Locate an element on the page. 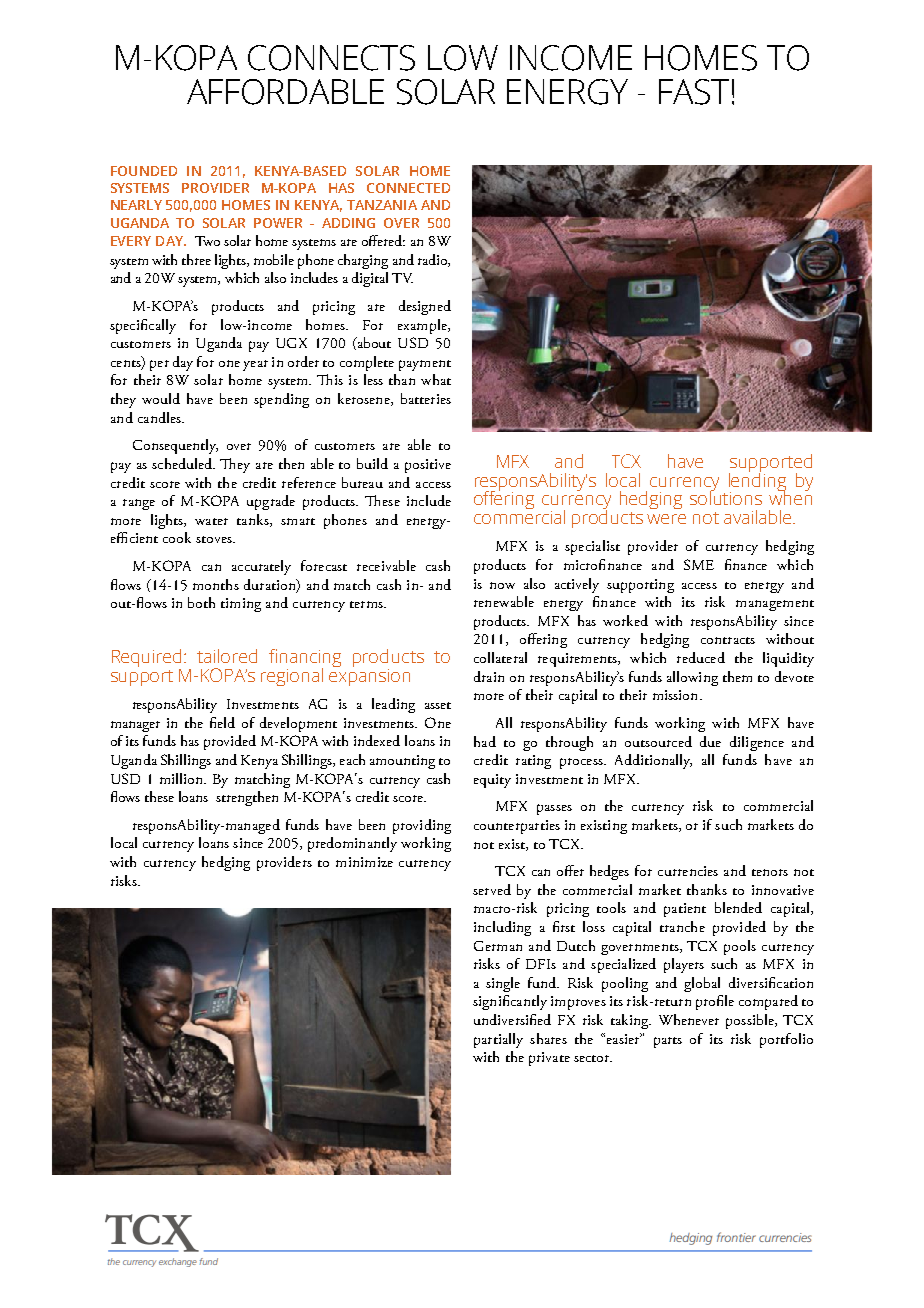  SME is located at coordinates (699, 564).
